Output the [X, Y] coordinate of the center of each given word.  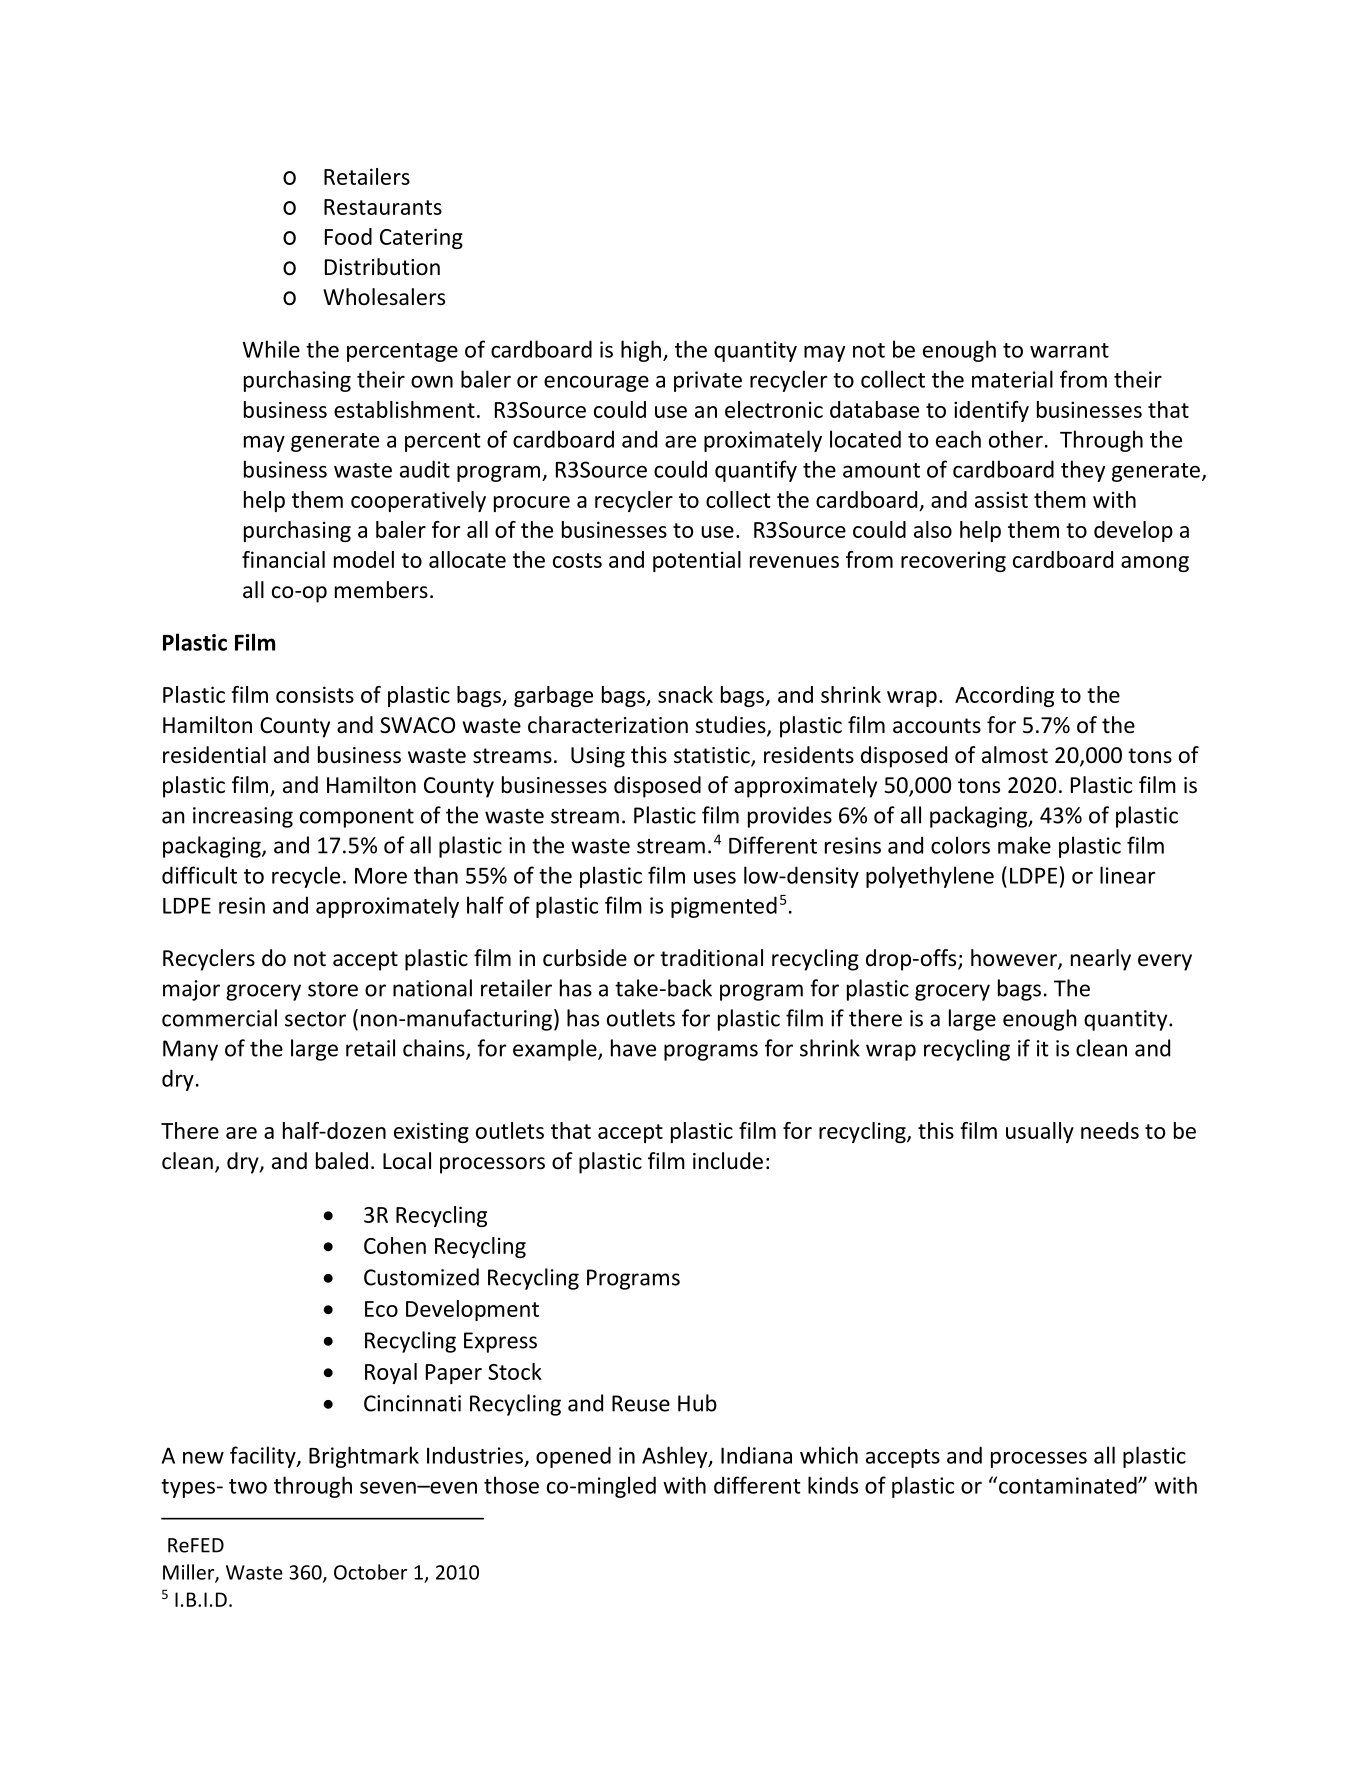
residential [214, 755]
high [641, 351]
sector [315, 1019]
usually [1040, 1132]
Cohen [395, 1245]
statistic [713, 756]
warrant [1069, 350]
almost [1015, 755]
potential [697, 561]
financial [283, 559]
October [370, 1572]
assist [1001, 499]
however [1015, 959]
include [728, 1161]
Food [348, 236]
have [633, 1048]
